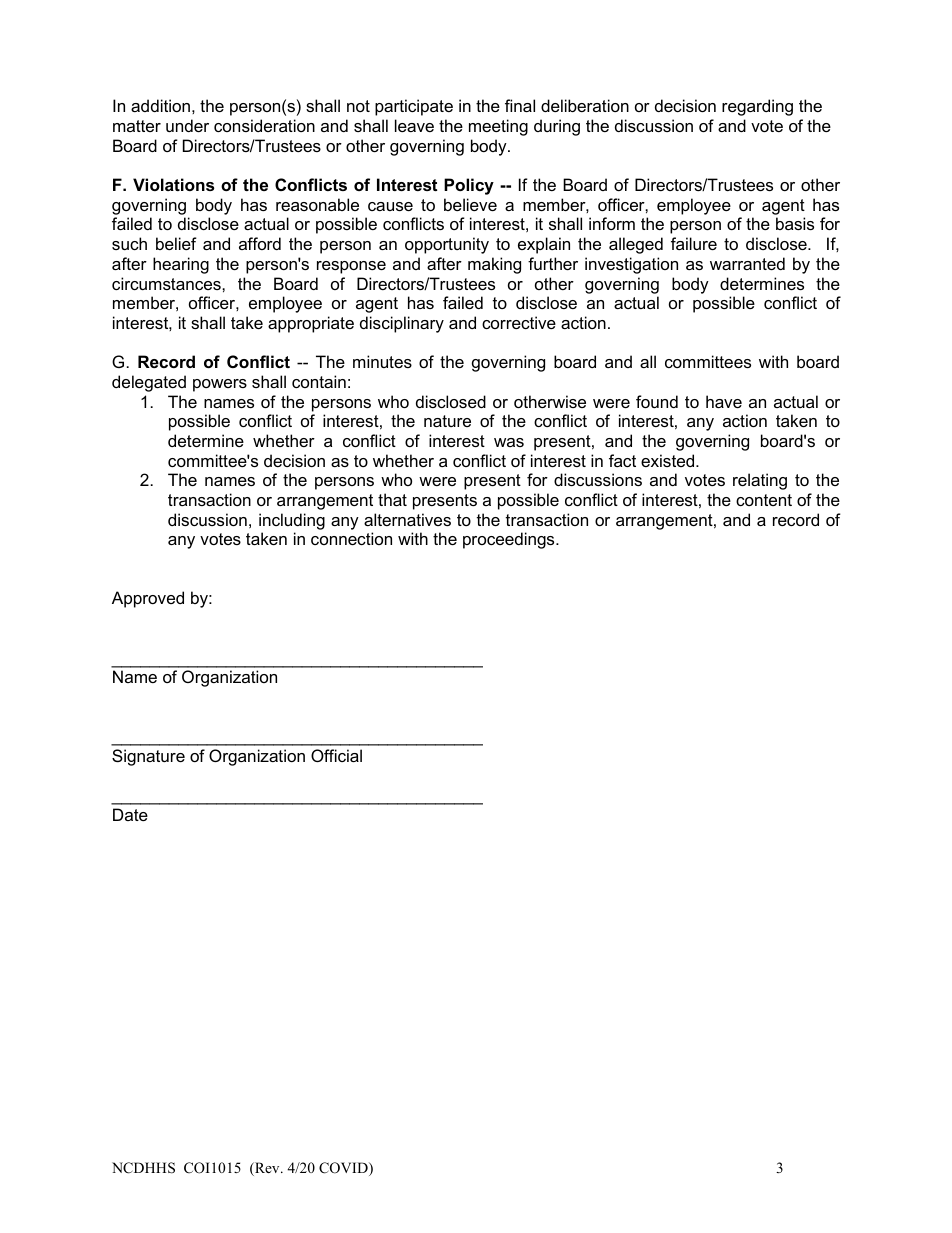  What do you see at coordinates (747, 263) in the page?
I see `warranted` at bounding box center [747, 263].
